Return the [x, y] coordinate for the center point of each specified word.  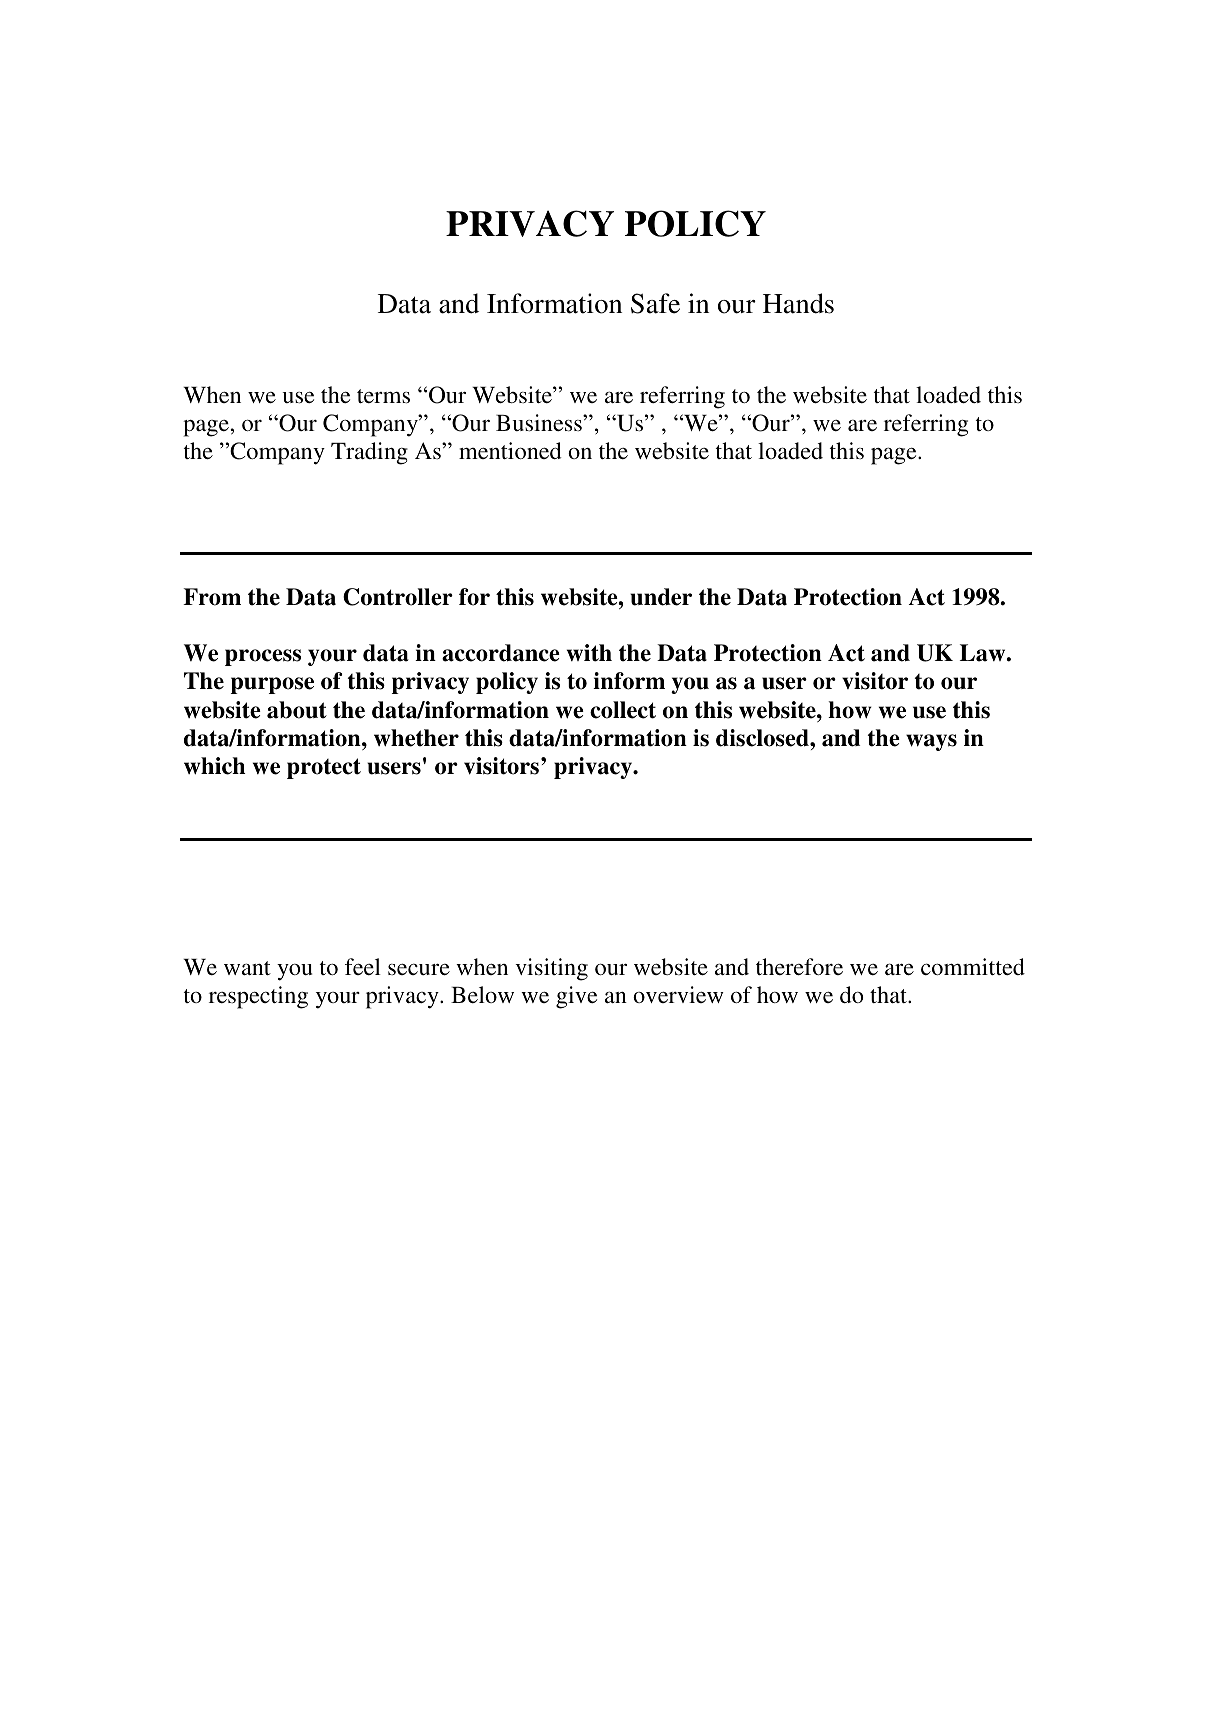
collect [623, 710]
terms [383, 396]
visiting [551, 969]
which [215, 766]
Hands [798, 303]
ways [931, 742]
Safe [655, 303]
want [247, 968]
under [661, 597]
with [589, 653]
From [212, 597]
